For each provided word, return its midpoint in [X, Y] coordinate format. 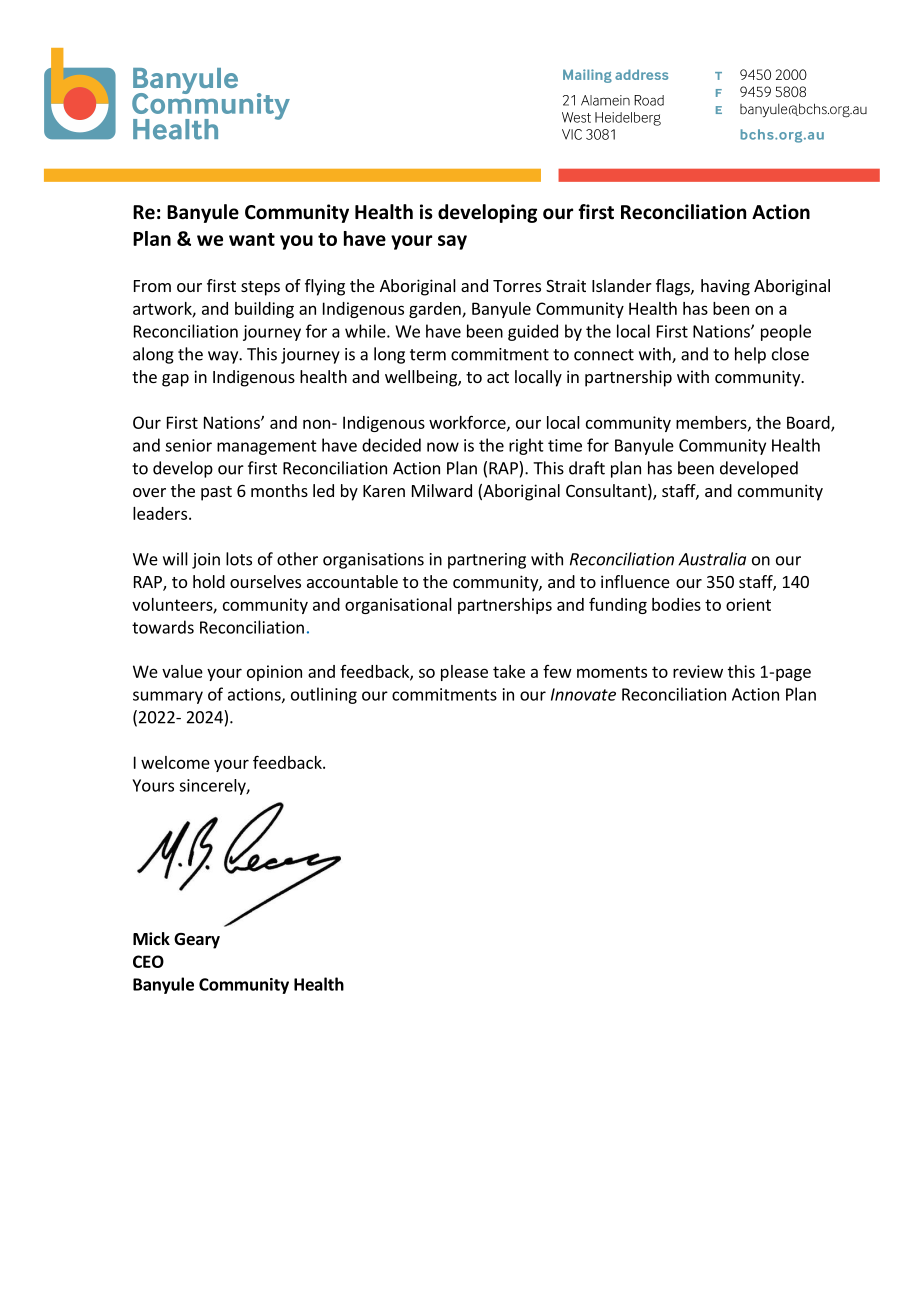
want [252, 239]
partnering [487, 561]
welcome [175, 762]
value [182, 671]
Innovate [583, 694]
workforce [468, 423]
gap [175, 380]
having [725, 287]
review [698, 671]
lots [239, 559]
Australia [712, 559]
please [464, 673]
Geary [197, 941]
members [712, 423]
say [452, 242]
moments [612, 672]
